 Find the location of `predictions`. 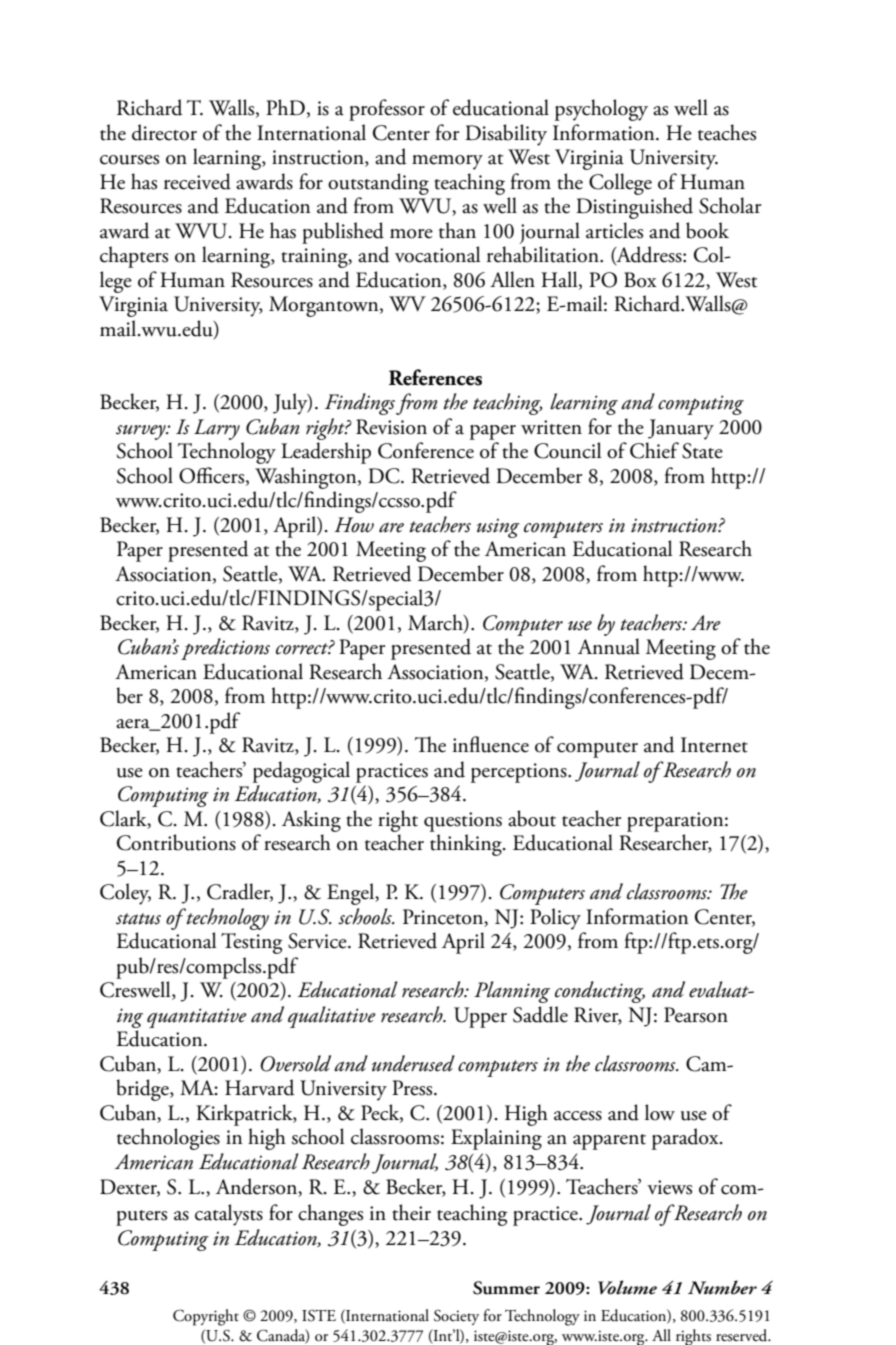

predictions is located at coordinates (225, 649).
